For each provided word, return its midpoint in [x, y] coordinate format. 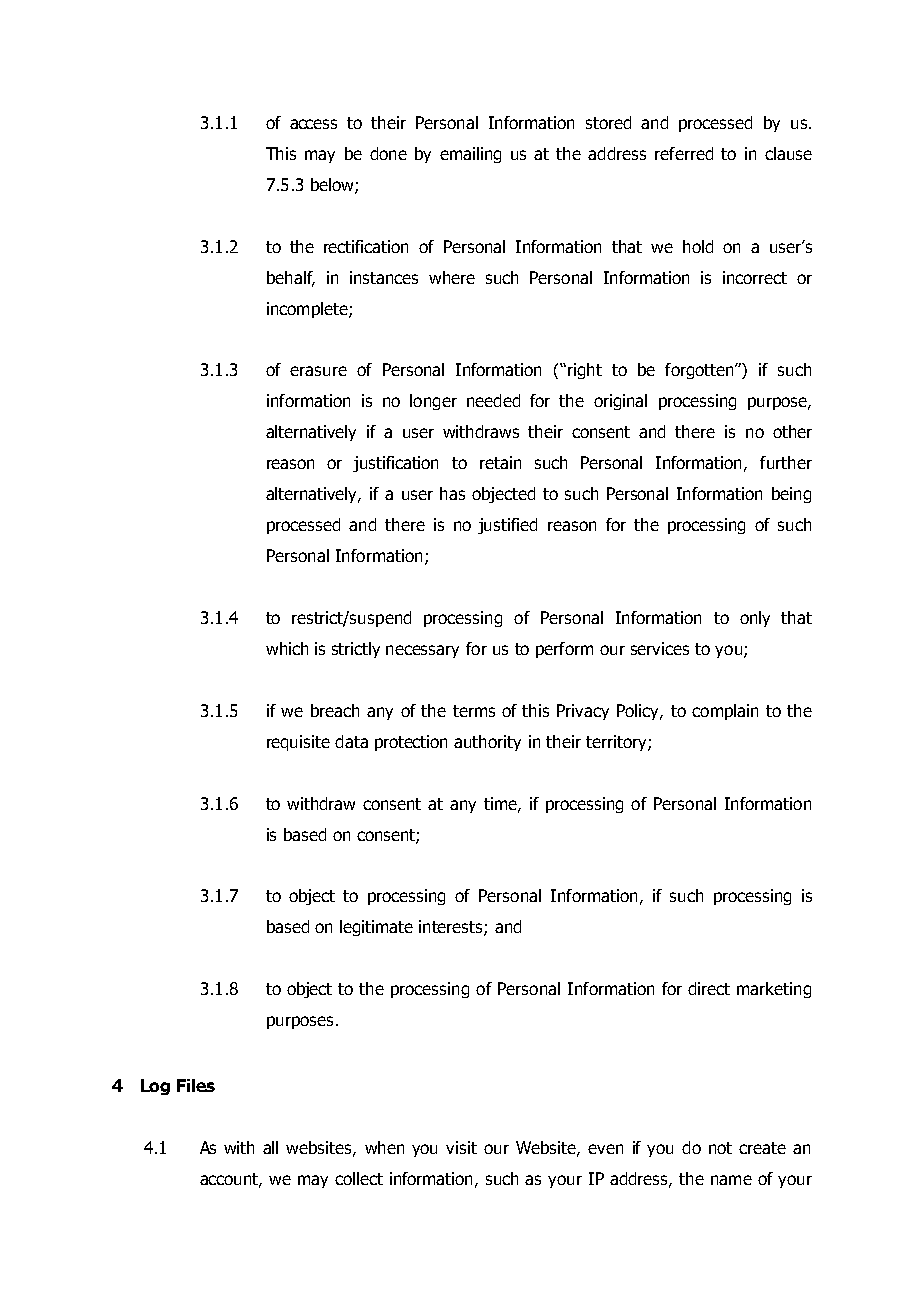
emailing [470, 155]
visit [461, 1147]
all [270, 1147]
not [720, 1148]
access [313, 124]
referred [684, 153]
